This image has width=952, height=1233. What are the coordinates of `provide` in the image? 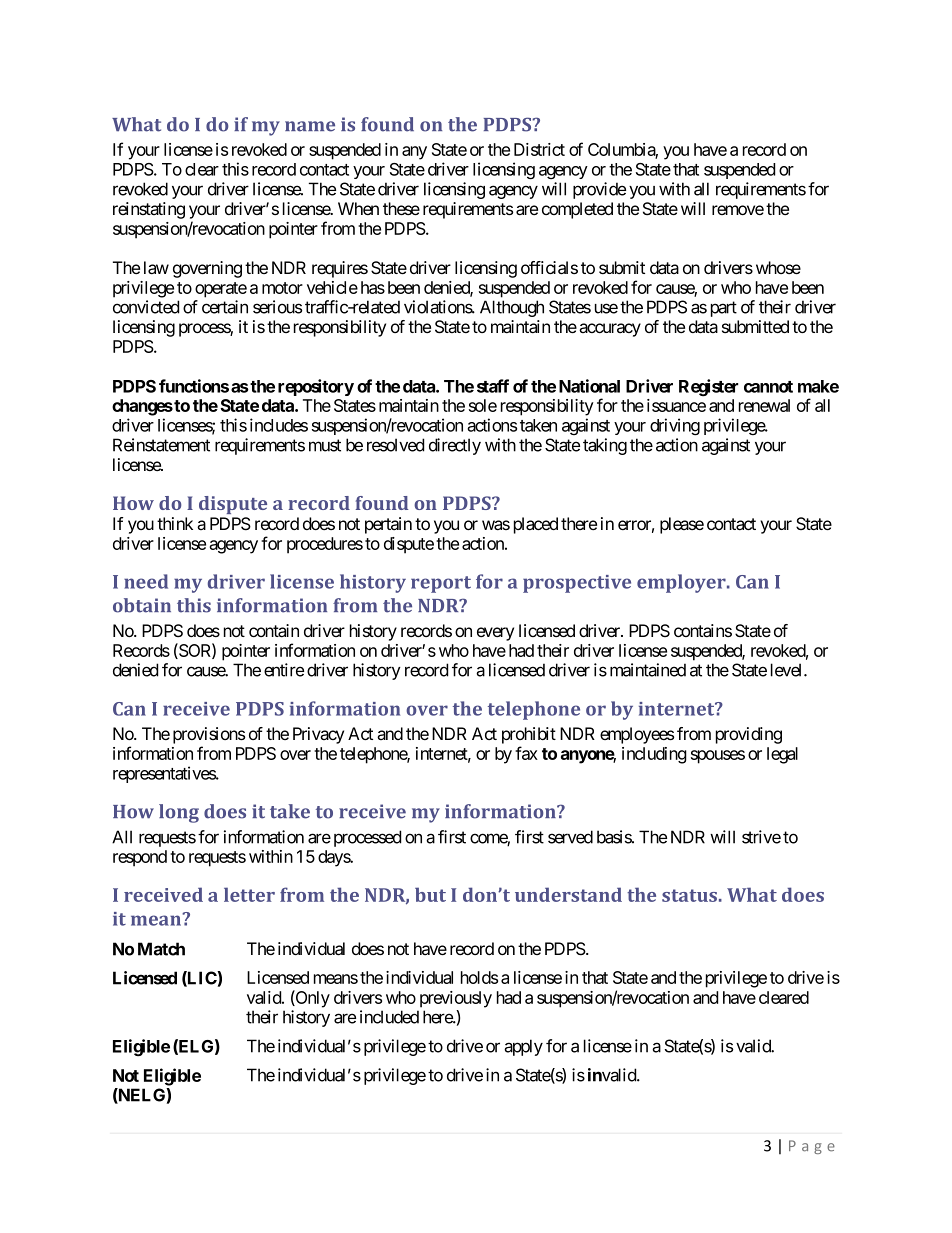 It's located at (599, 190).
